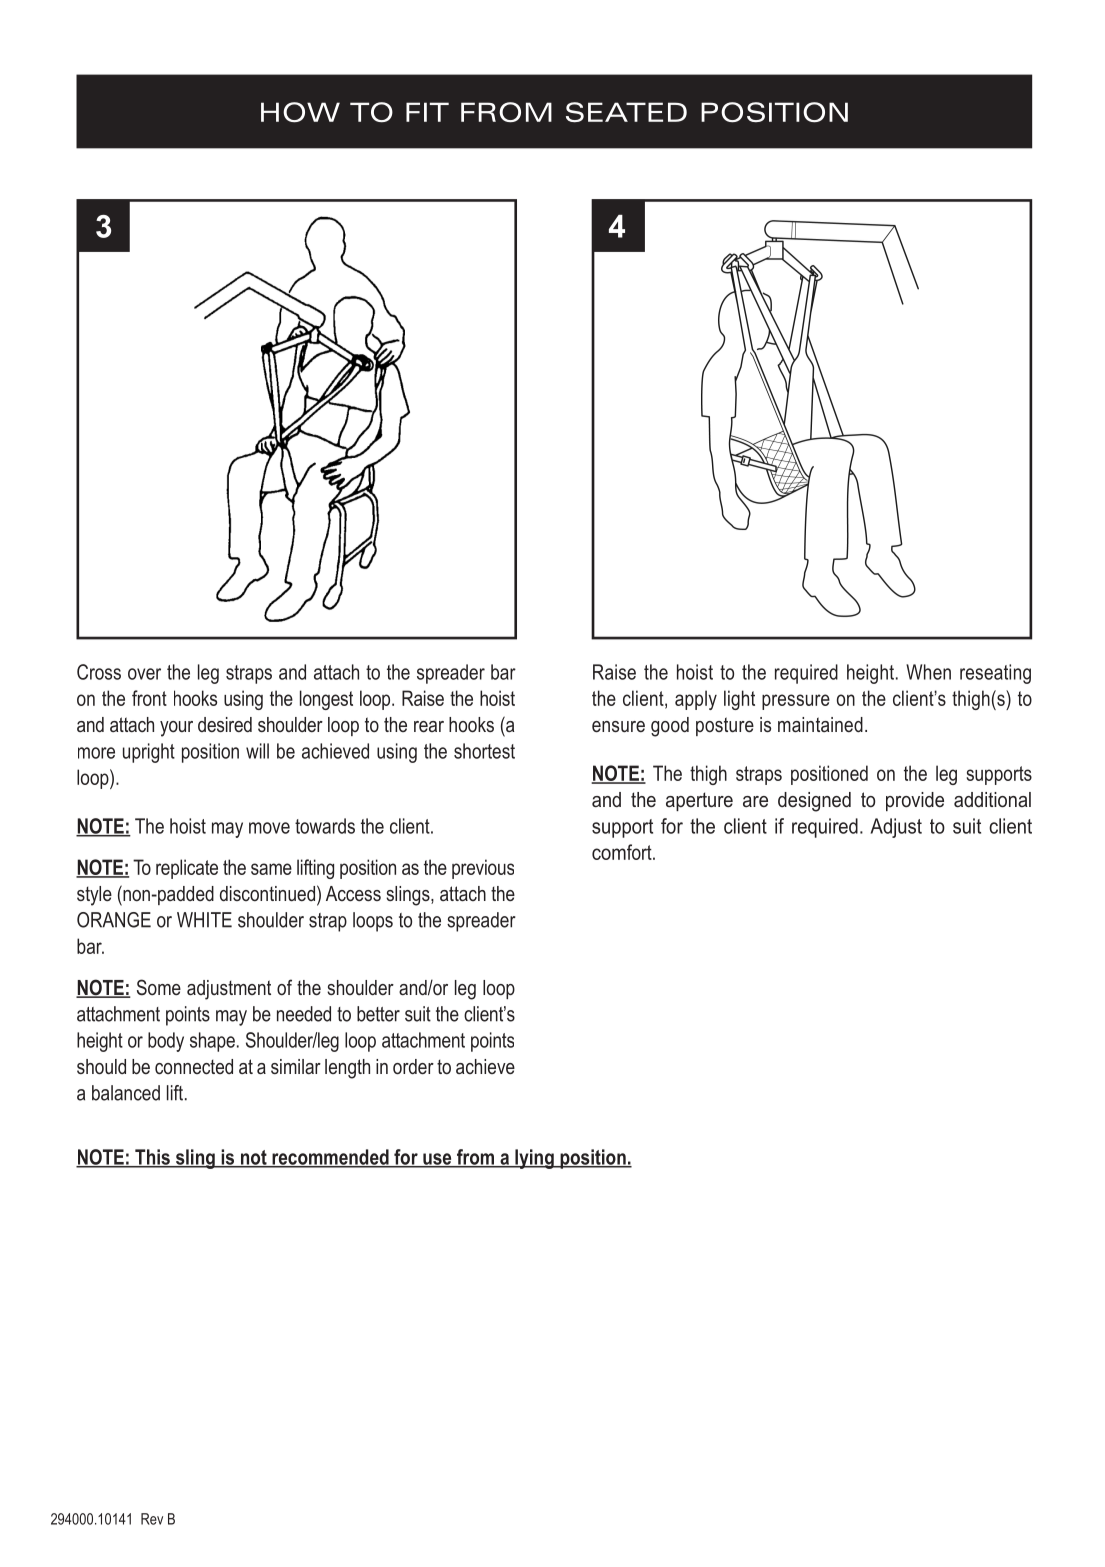 The width and height of the document is (1105, 1567). I want to click on This, so click(152, 1158).
